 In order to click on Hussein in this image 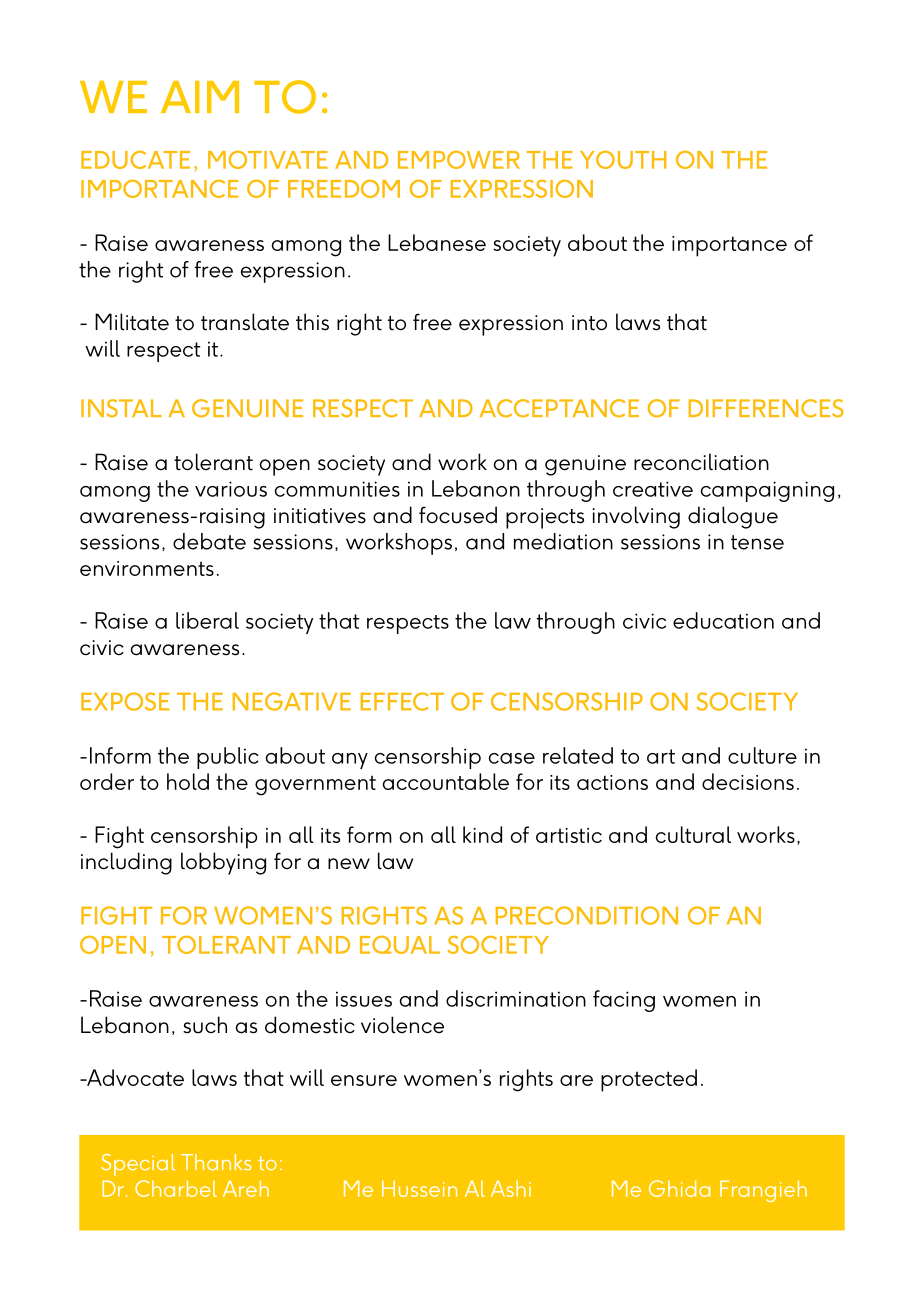, I will do `click(419, 1188)`.
